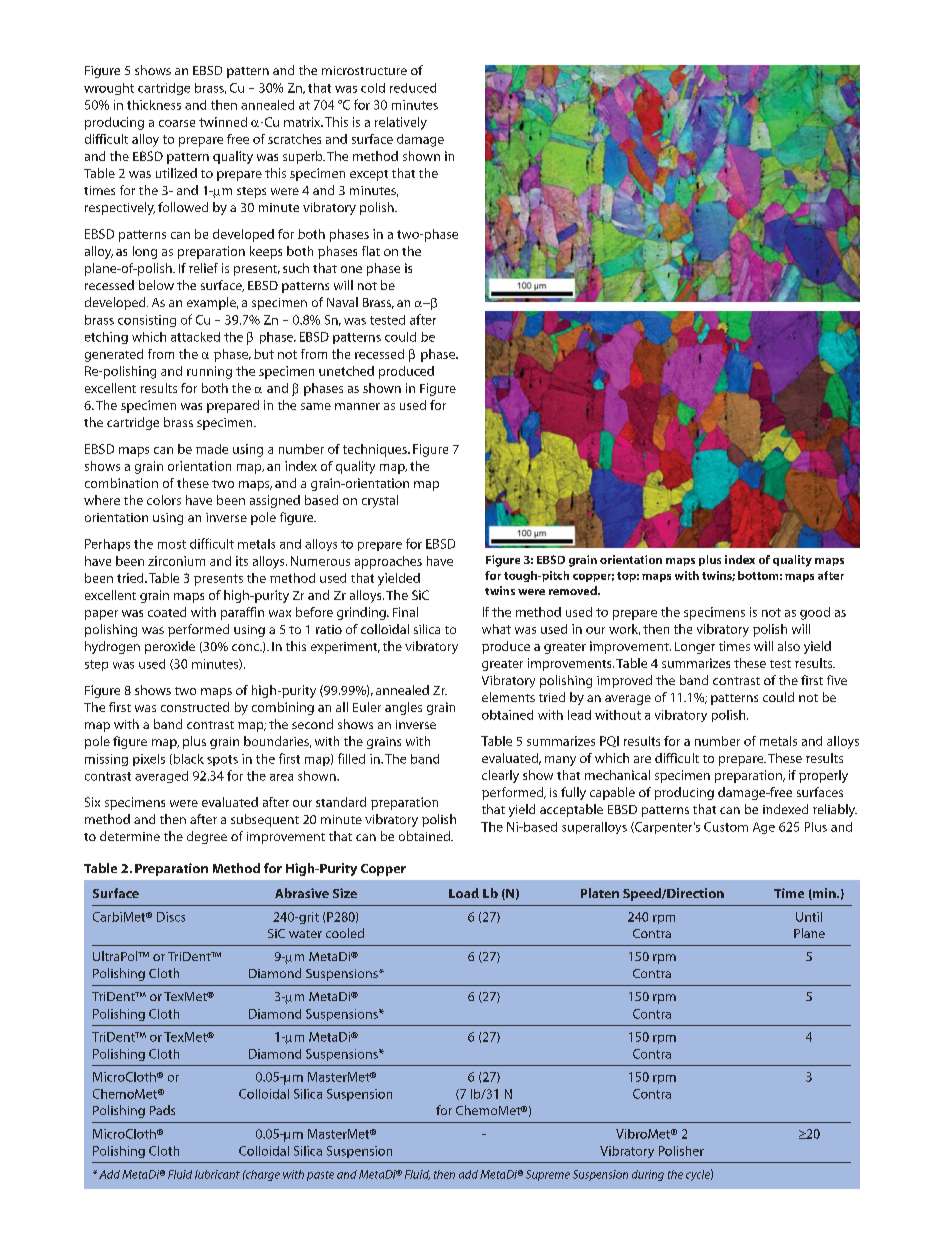  I want to click on Custom, so click(726, 827).
